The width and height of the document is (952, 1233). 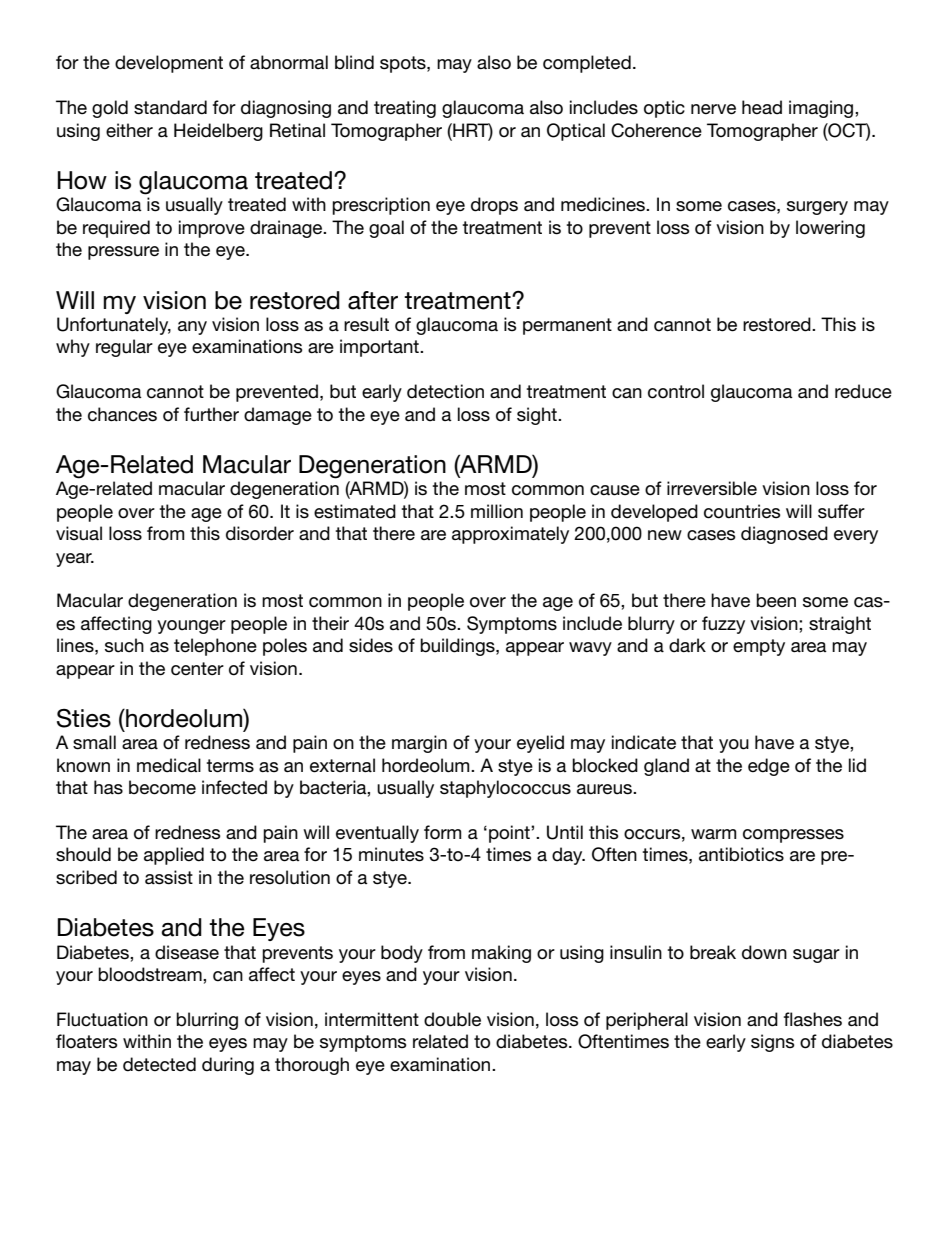 I want to click on treating, so click(x=405, y=109).
